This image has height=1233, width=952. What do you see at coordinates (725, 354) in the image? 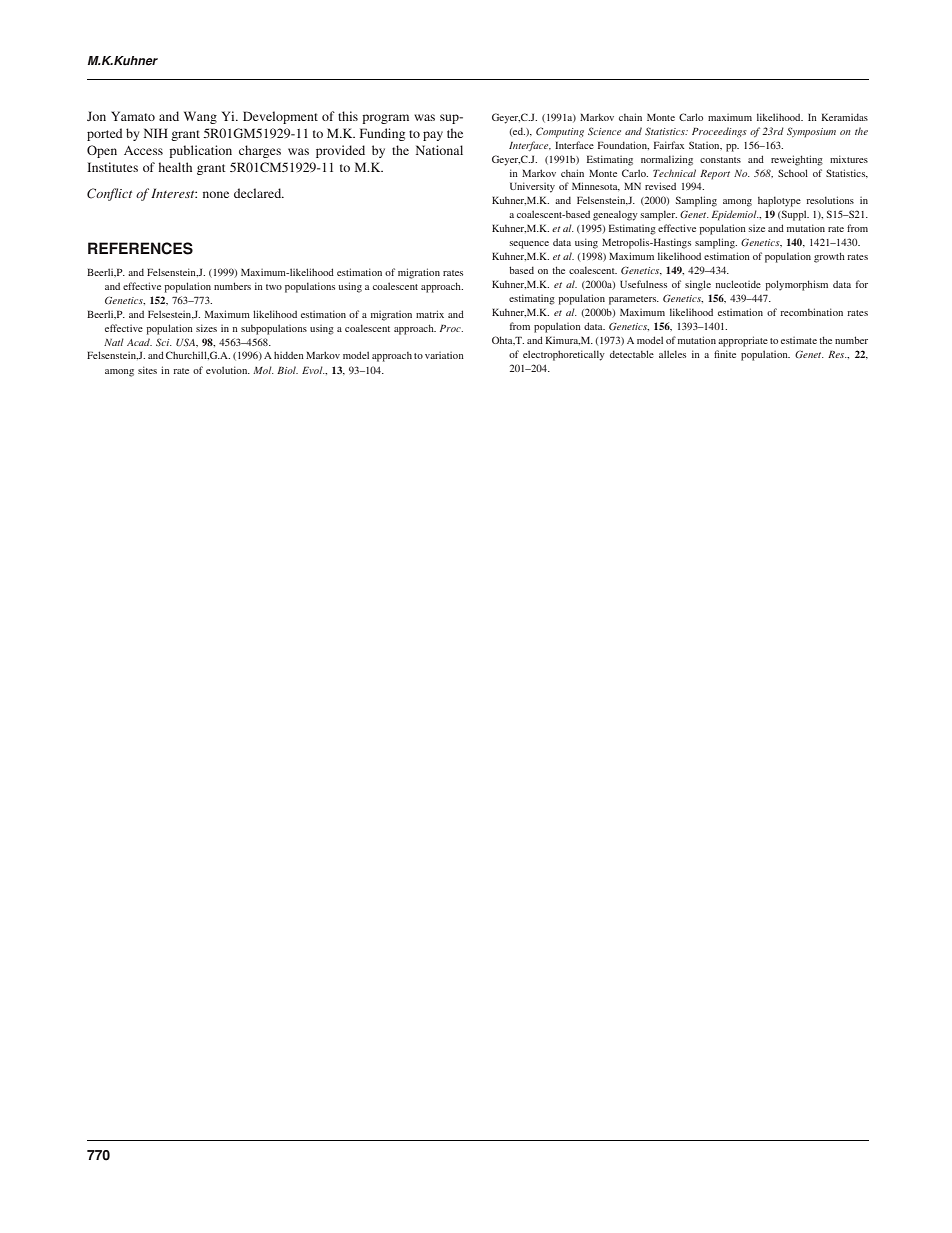
I see `finite` at bounding box center [725, 354].
